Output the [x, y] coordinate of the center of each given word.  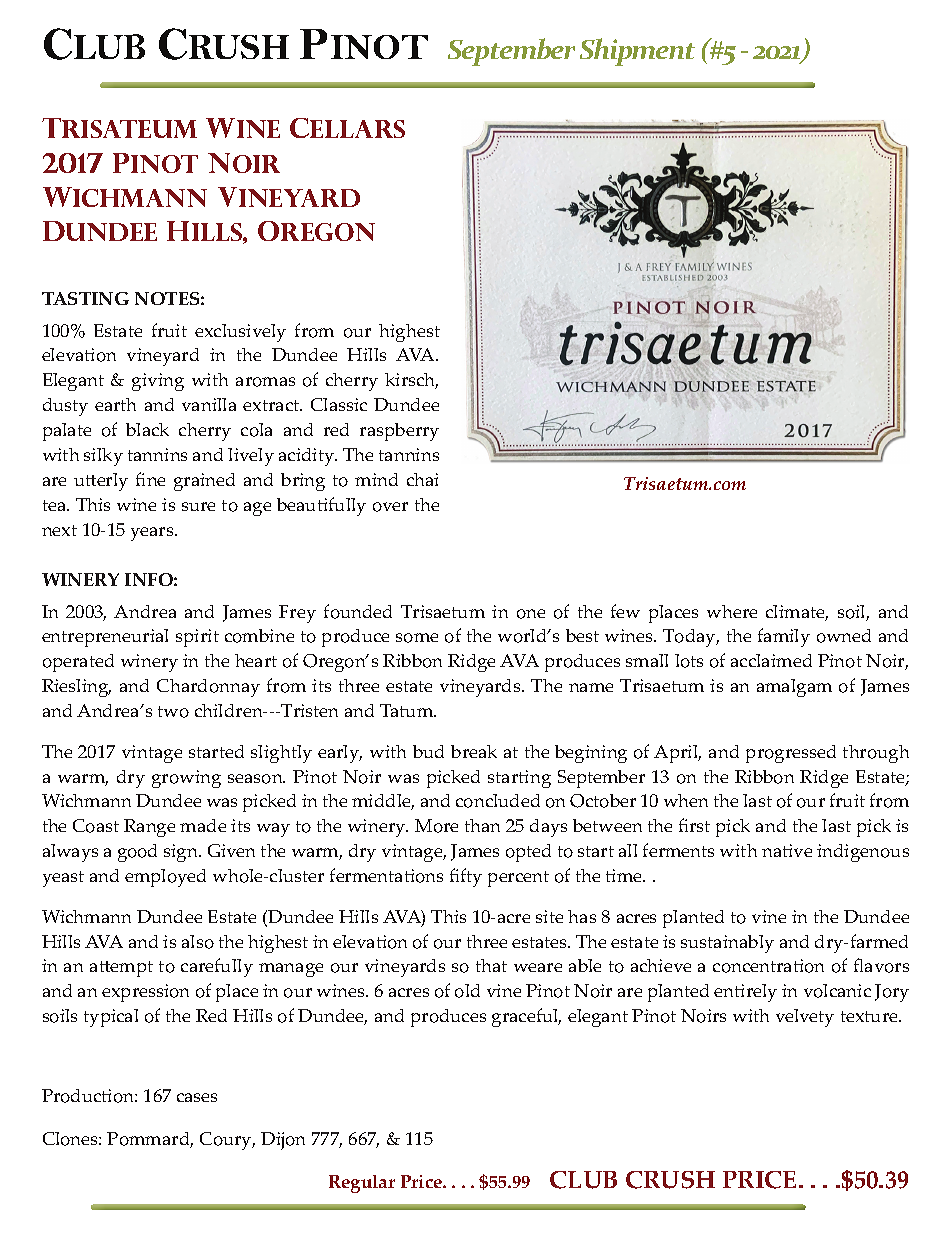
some [417, 638]
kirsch [411, 381]
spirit [197, 638]
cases [197, 1097]
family [784, 637]
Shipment [637, 52]
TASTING [85, 298]
